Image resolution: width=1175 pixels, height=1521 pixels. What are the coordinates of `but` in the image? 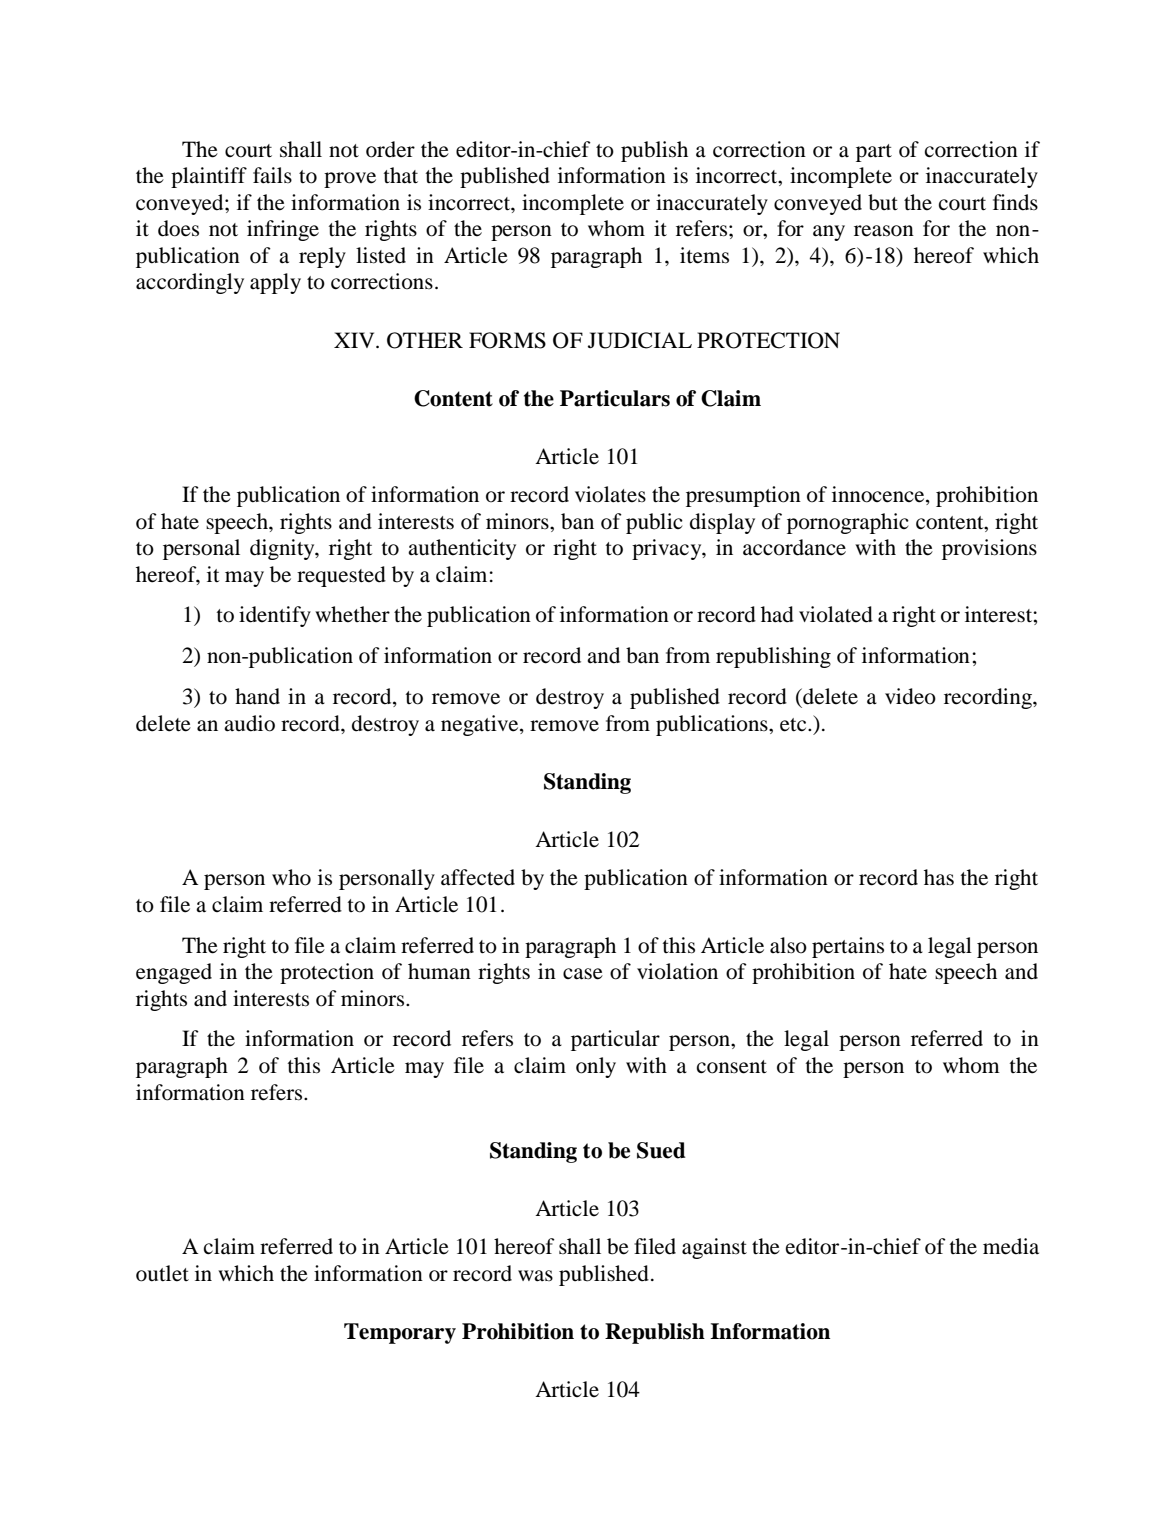 It's located at (883, 202).
